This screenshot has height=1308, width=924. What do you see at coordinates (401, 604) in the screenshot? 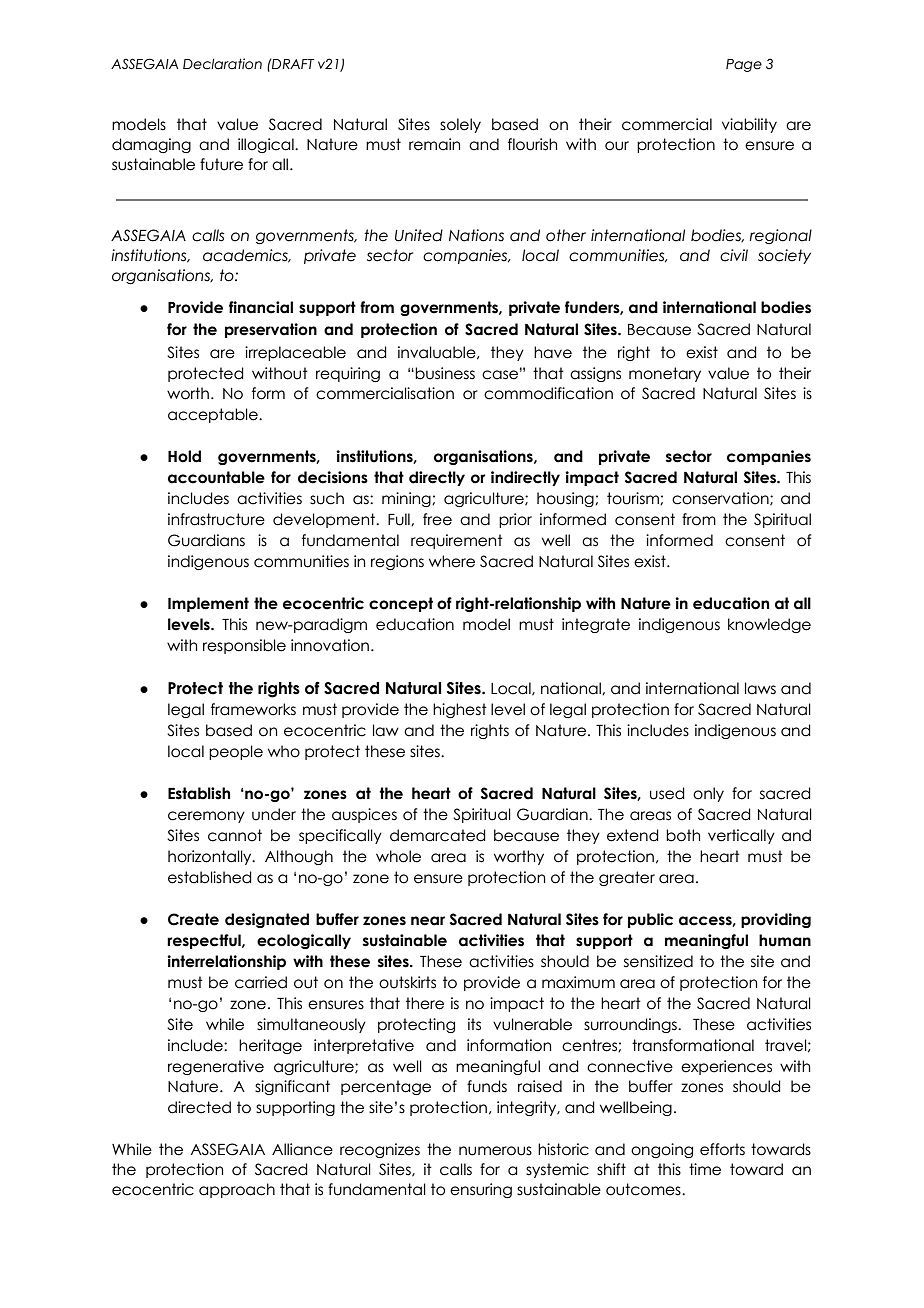
I see `concept` at bounding box center [401, 604].
